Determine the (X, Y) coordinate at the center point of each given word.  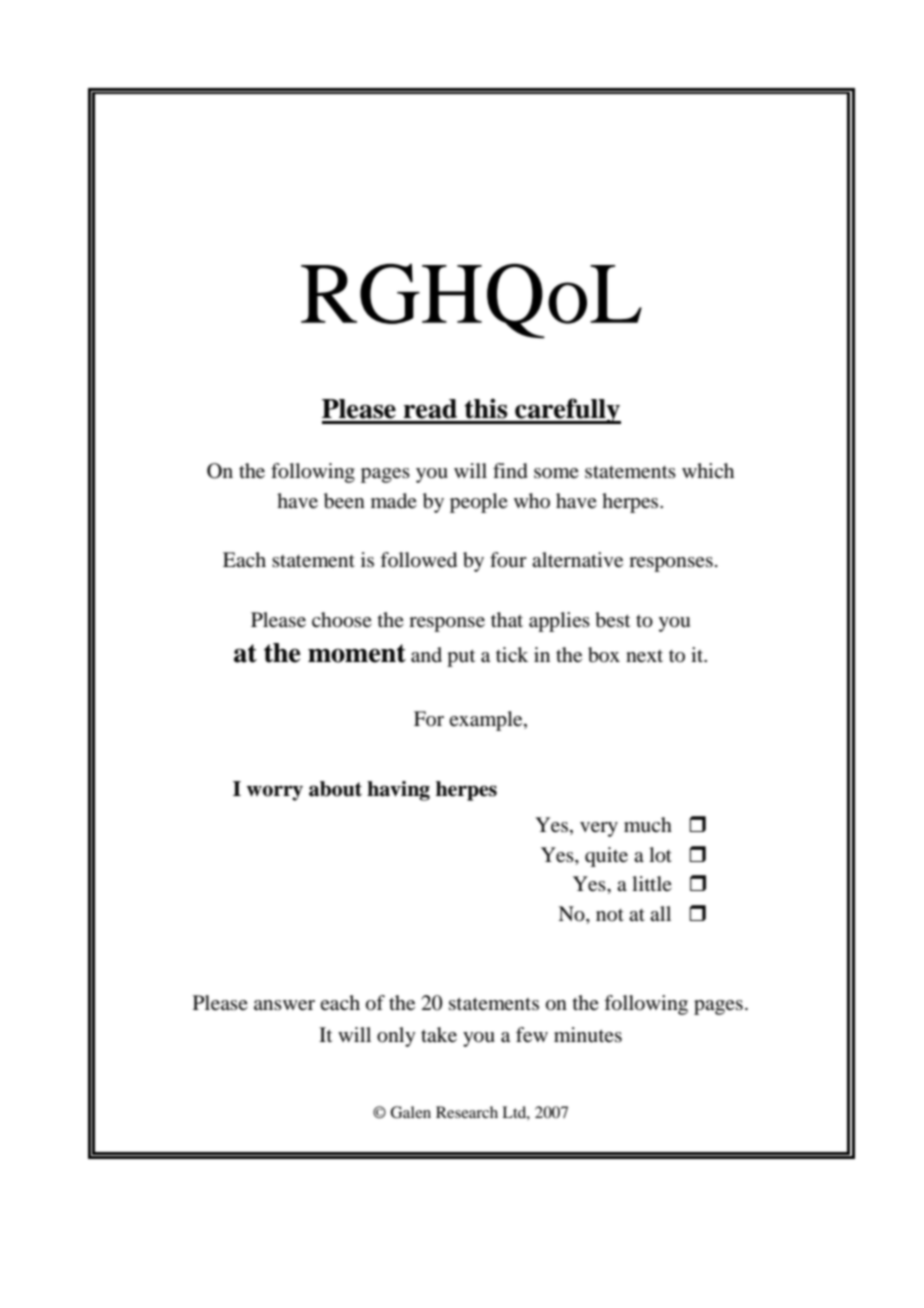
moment (357, 653)
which (708, 470)
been (344, 501)
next (644, 656)
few (532, 1035)
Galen (410, 1112)
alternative (577, 560)
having (398, 791)
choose (342, 620)
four (508, 560)
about (335, 789)
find (510, 471)
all (660, 913)
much (648, 825)
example (487, 721)
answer (284, 1005)
